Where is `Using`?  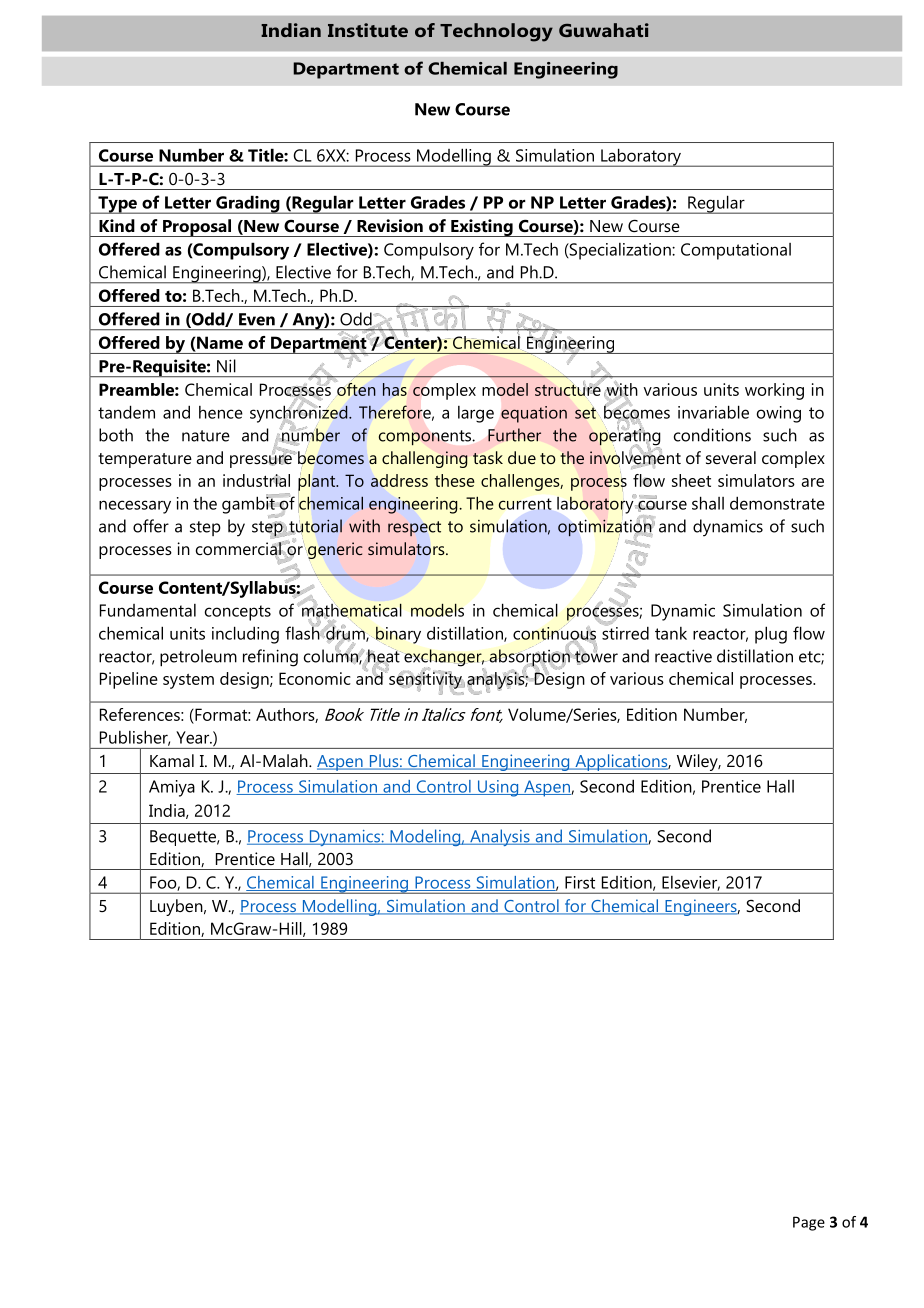 Using is located at coordinates (498, 788).
